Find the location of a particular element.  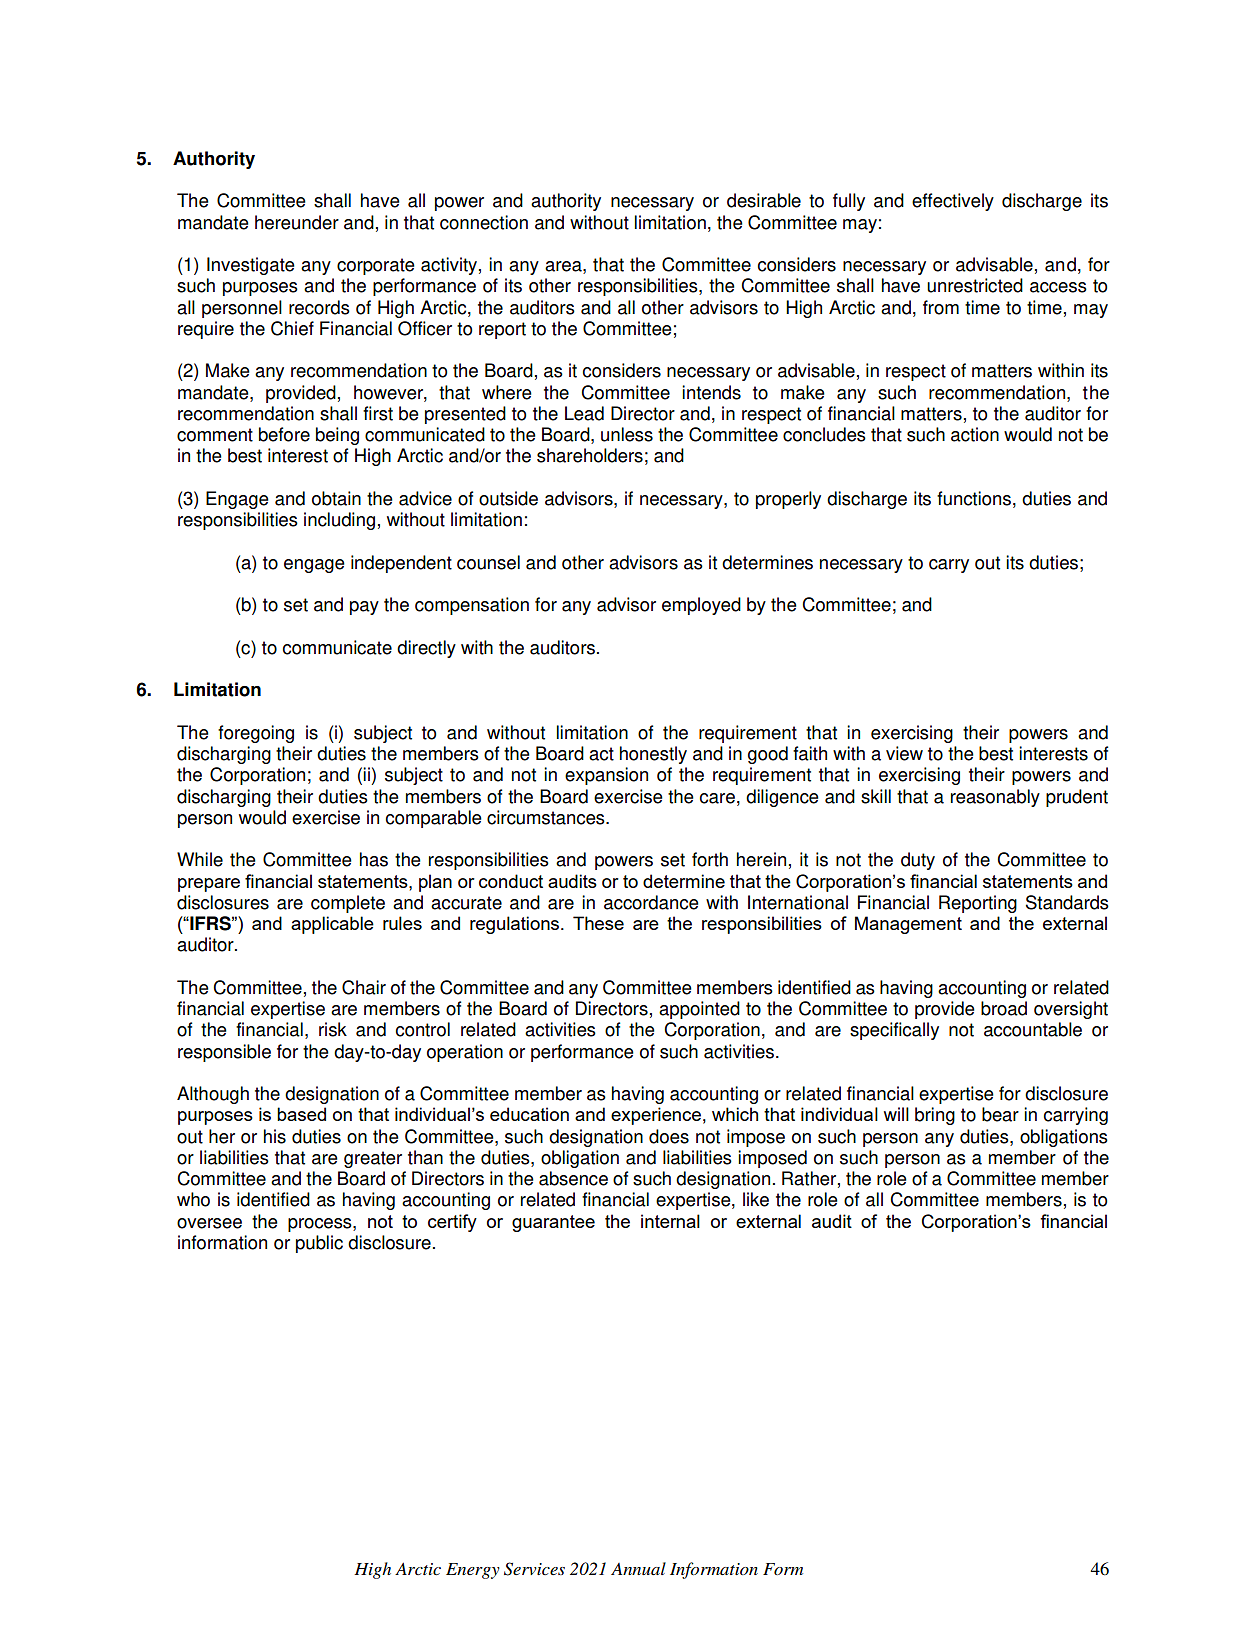

does is located at coordinates (669, 1136).
